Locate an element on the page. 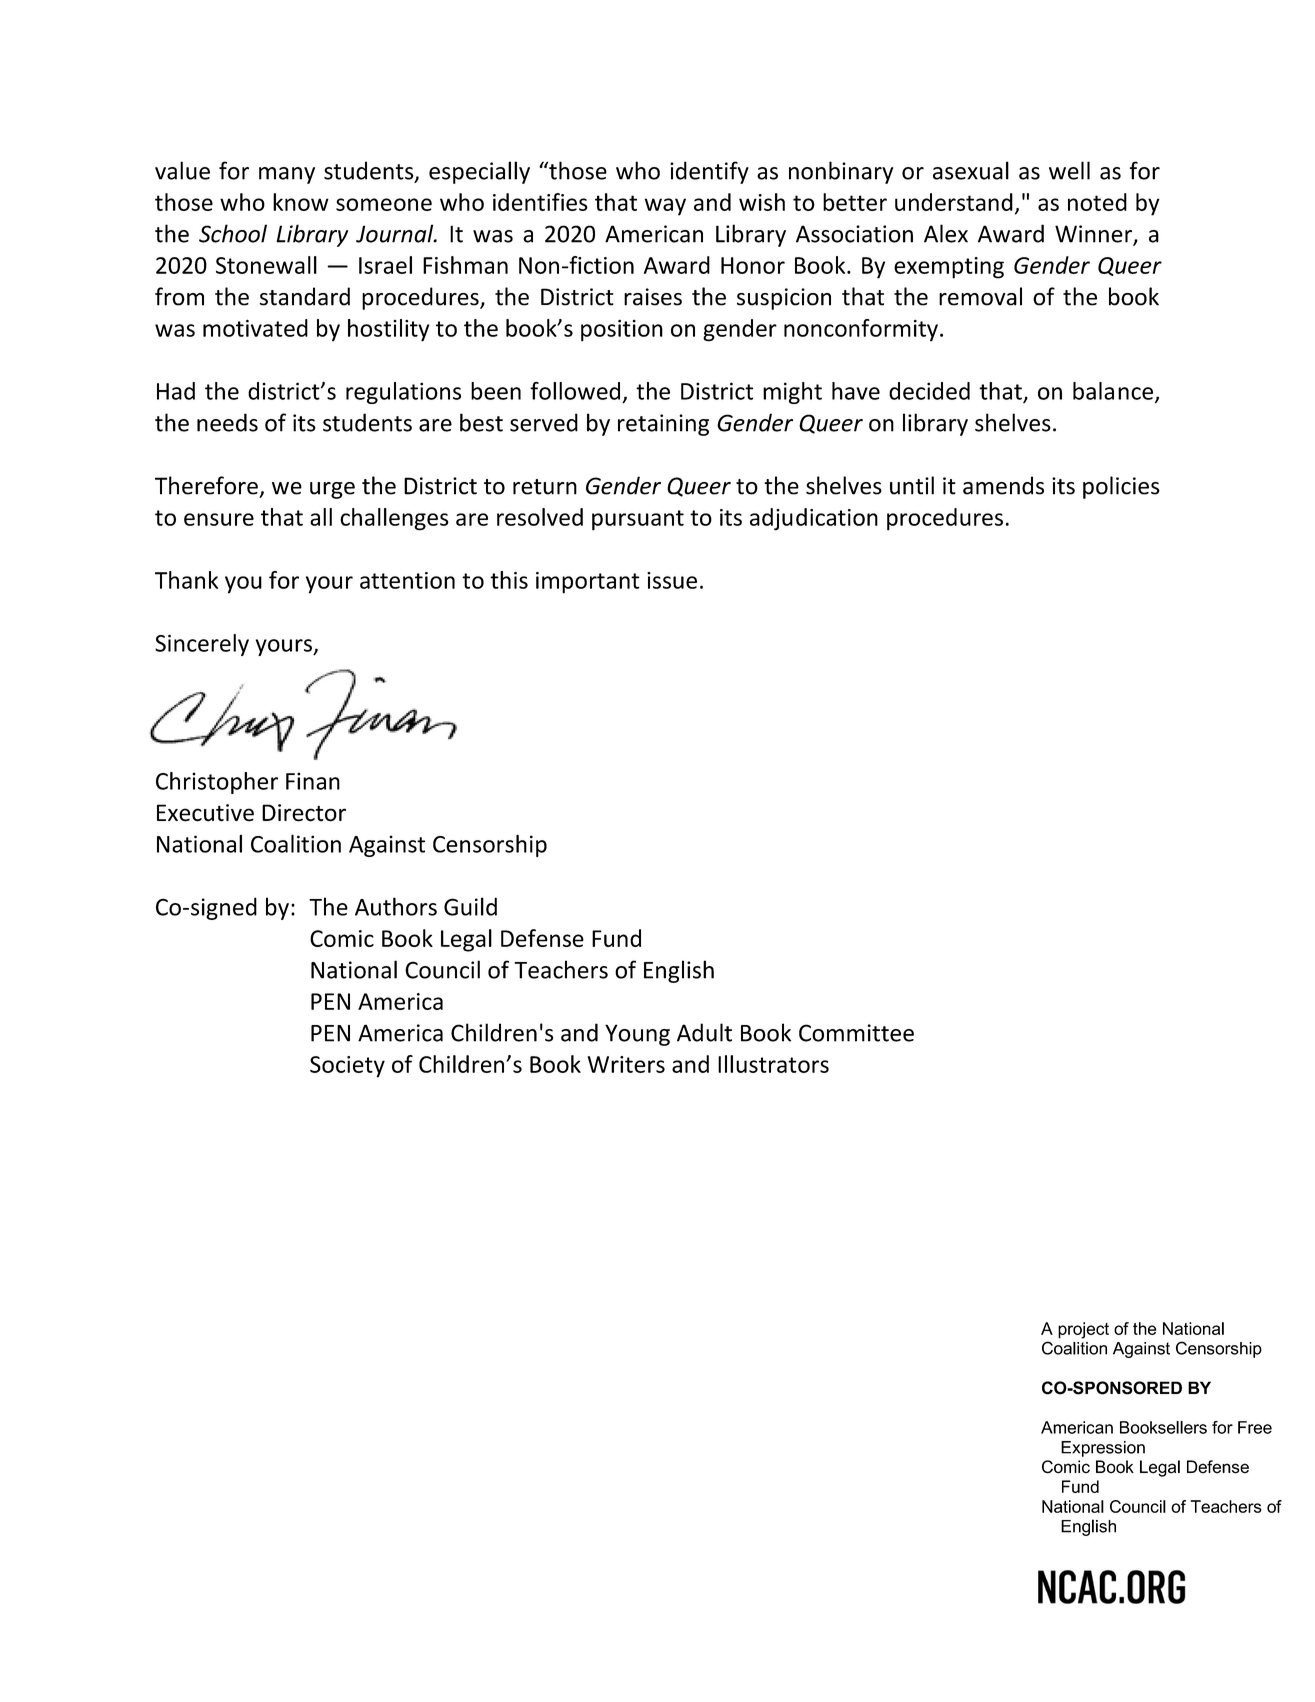  project is located at coordinates (1083, 1330).
